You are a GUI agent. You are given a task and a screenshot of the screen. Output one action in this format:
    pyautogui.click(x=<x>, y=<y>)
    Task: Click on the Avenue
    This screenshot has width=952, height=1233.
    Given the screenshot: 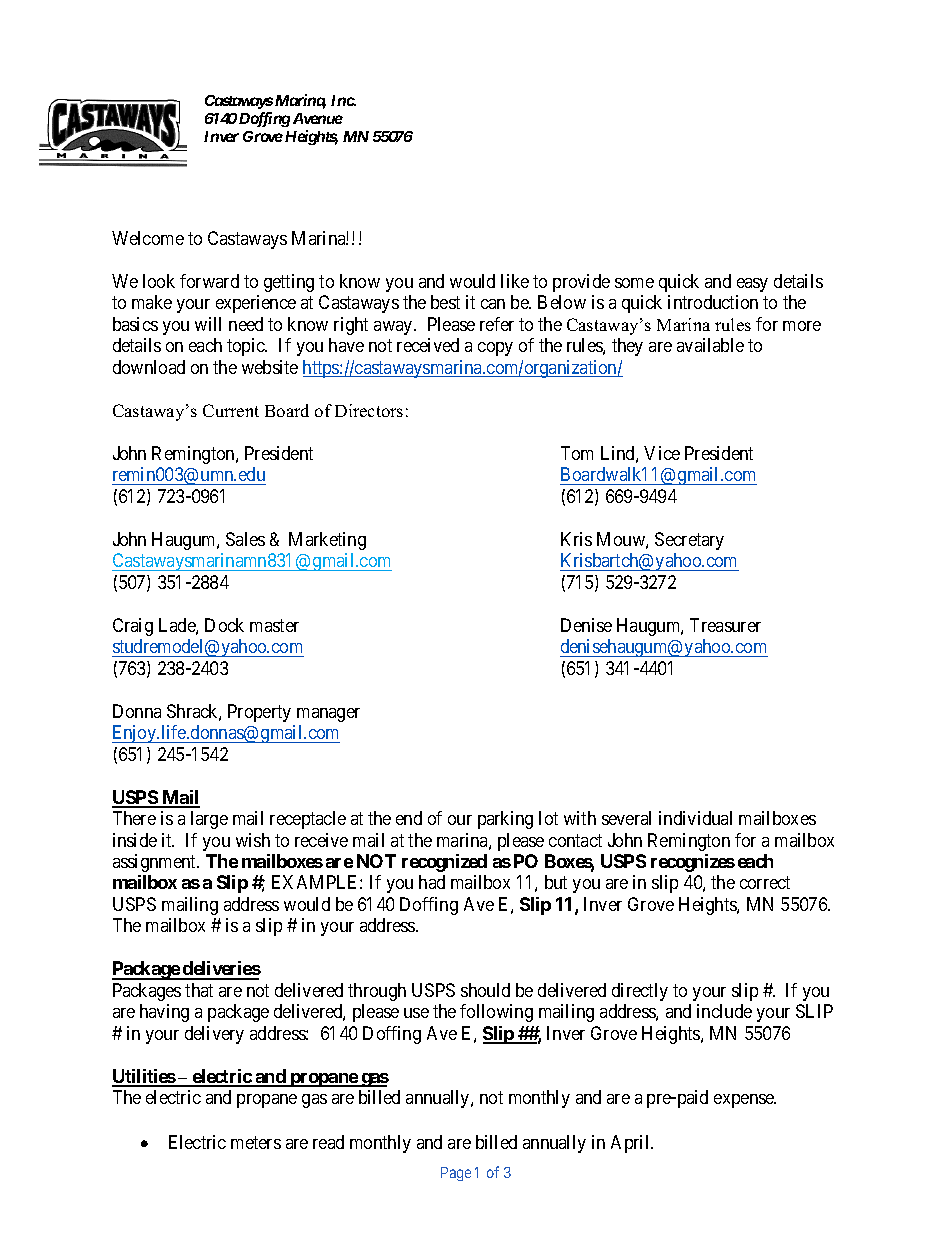 What is the action you would take?
    pyautogui.click(x=318, y=118)
